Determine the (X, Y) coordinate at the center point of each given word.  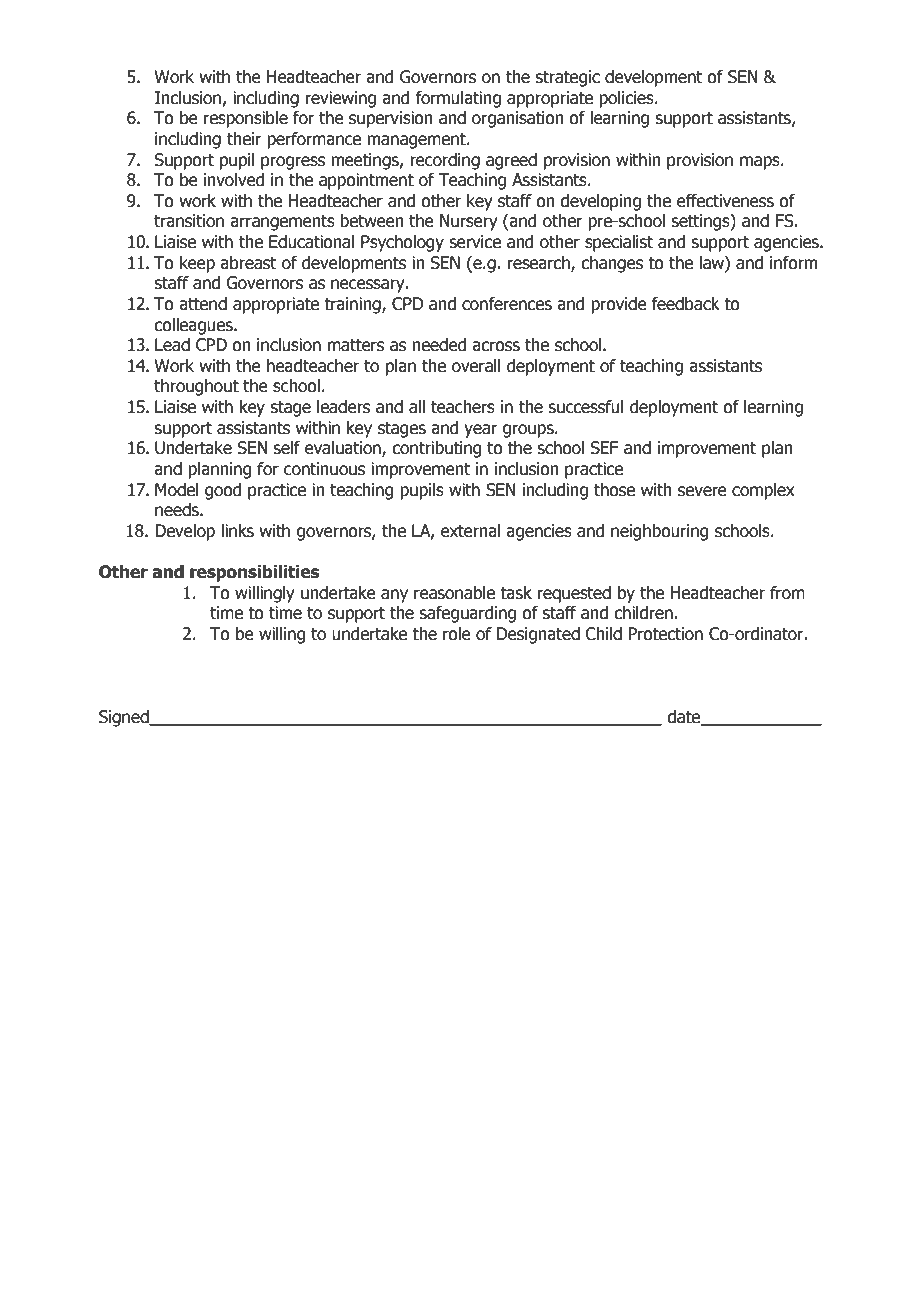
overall (476, 366)
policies (627, 99)
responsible (246, 119)
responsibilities (254, 573)
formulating (458, 99)
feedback (685, 304)
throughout (196, 387)
